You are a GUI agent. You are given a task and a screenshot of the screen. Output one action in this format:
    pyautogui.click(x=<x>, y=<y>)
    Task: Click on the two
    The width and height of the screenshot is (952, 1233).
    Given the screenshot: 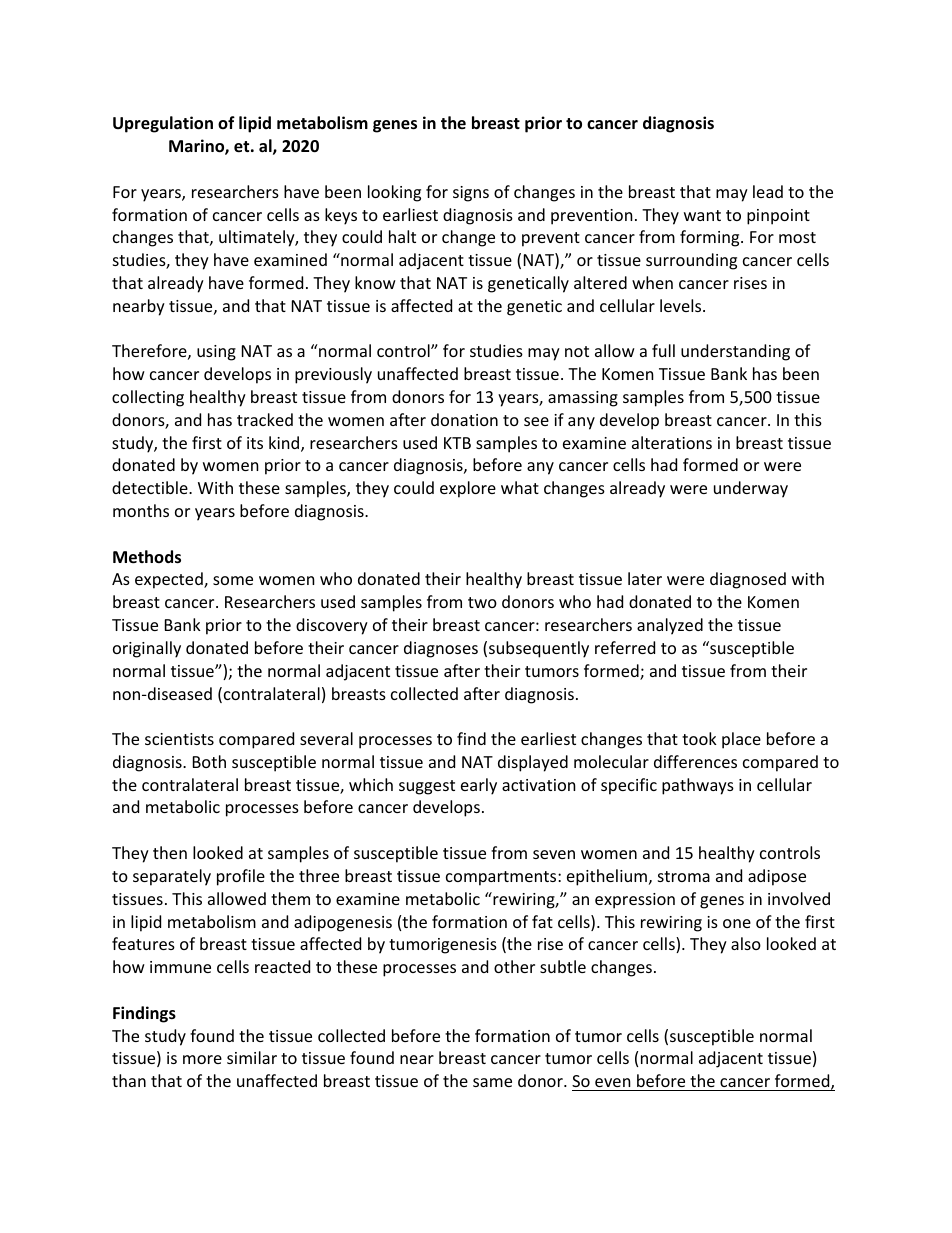 What is the action you would take?
    pyautogui.click(x=482, y=602)
